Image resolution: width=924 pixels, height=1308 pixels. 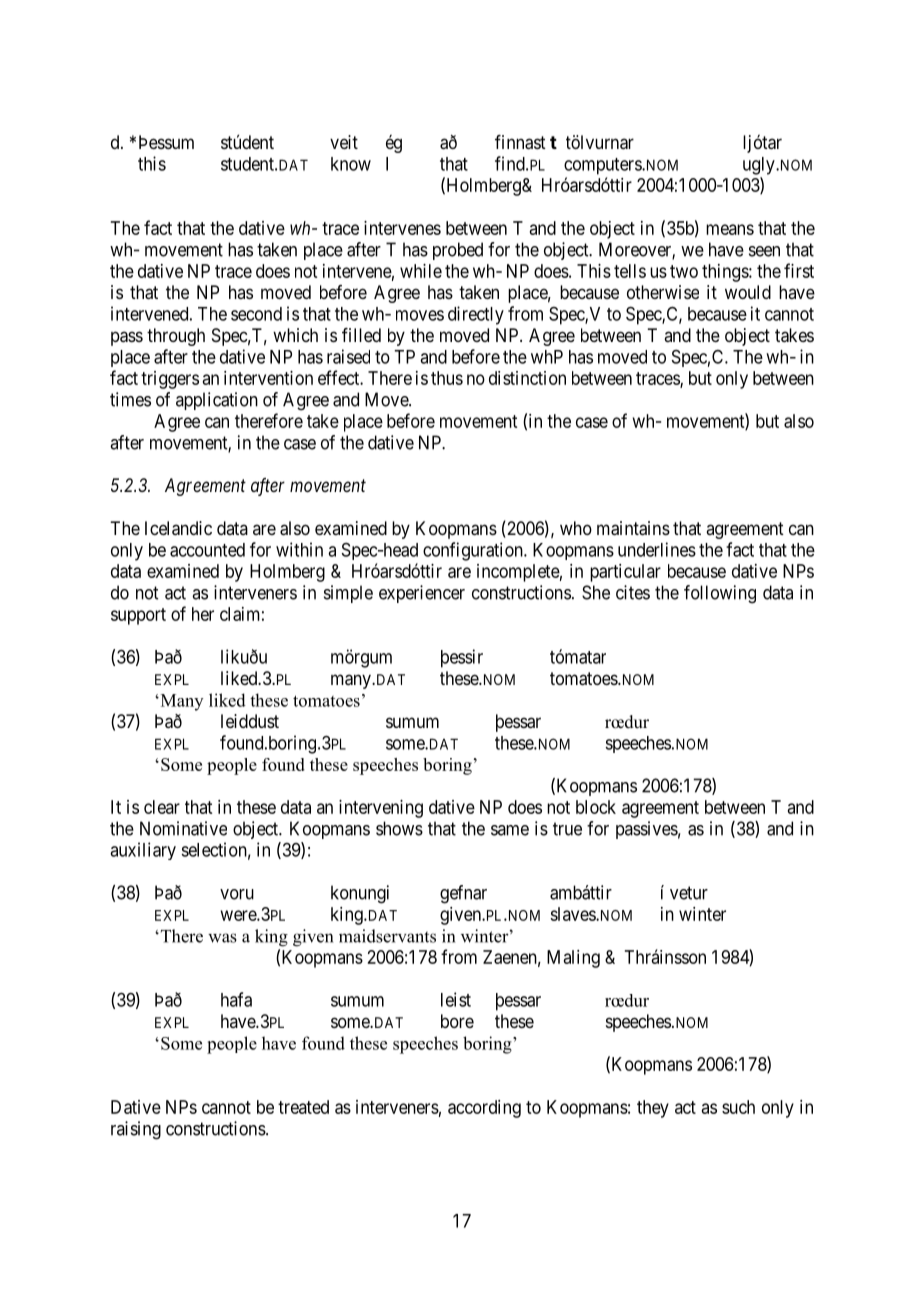 I want to click on veit, so click(x=344, y=142).
